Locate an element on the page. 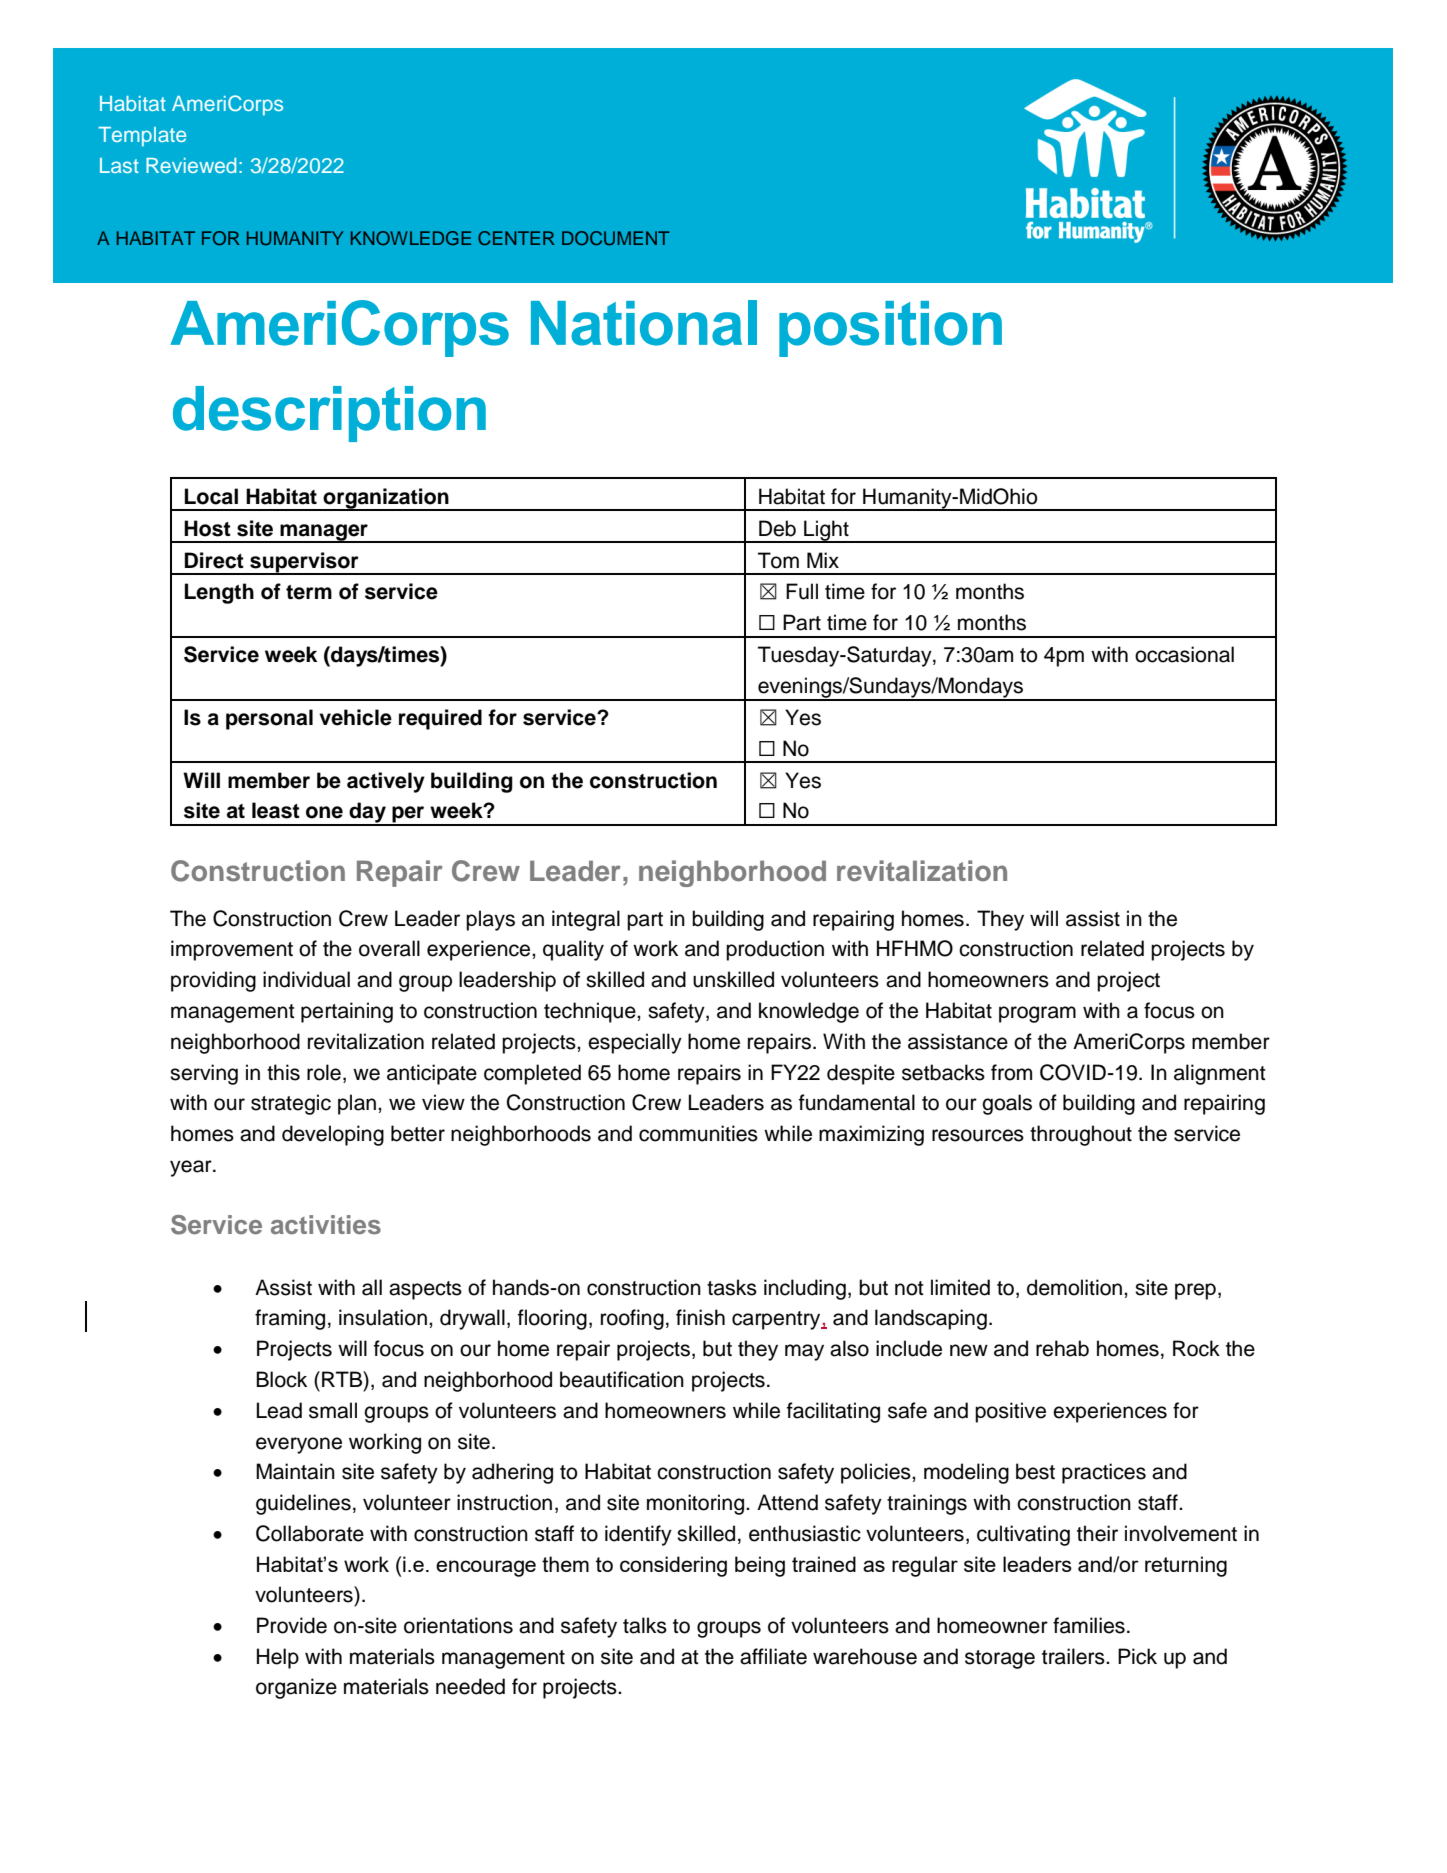  talks is located at coordinates (645, 1625).
